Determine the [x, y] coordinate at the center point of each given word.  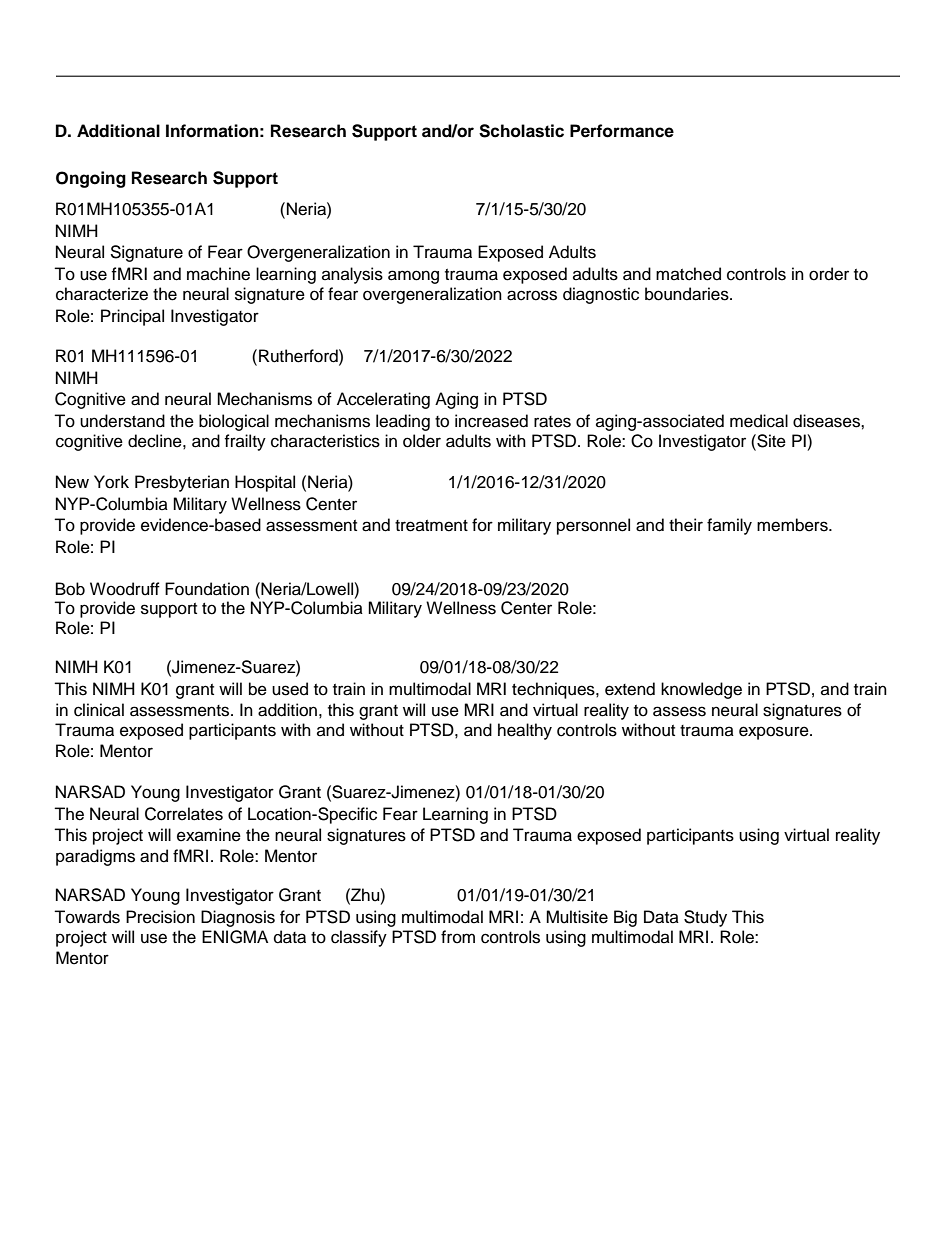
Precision [160, 917]
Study [705, 918]
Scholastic [521, 131]
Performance [622, 131]
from [458, 937]
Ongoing [91, 179]
